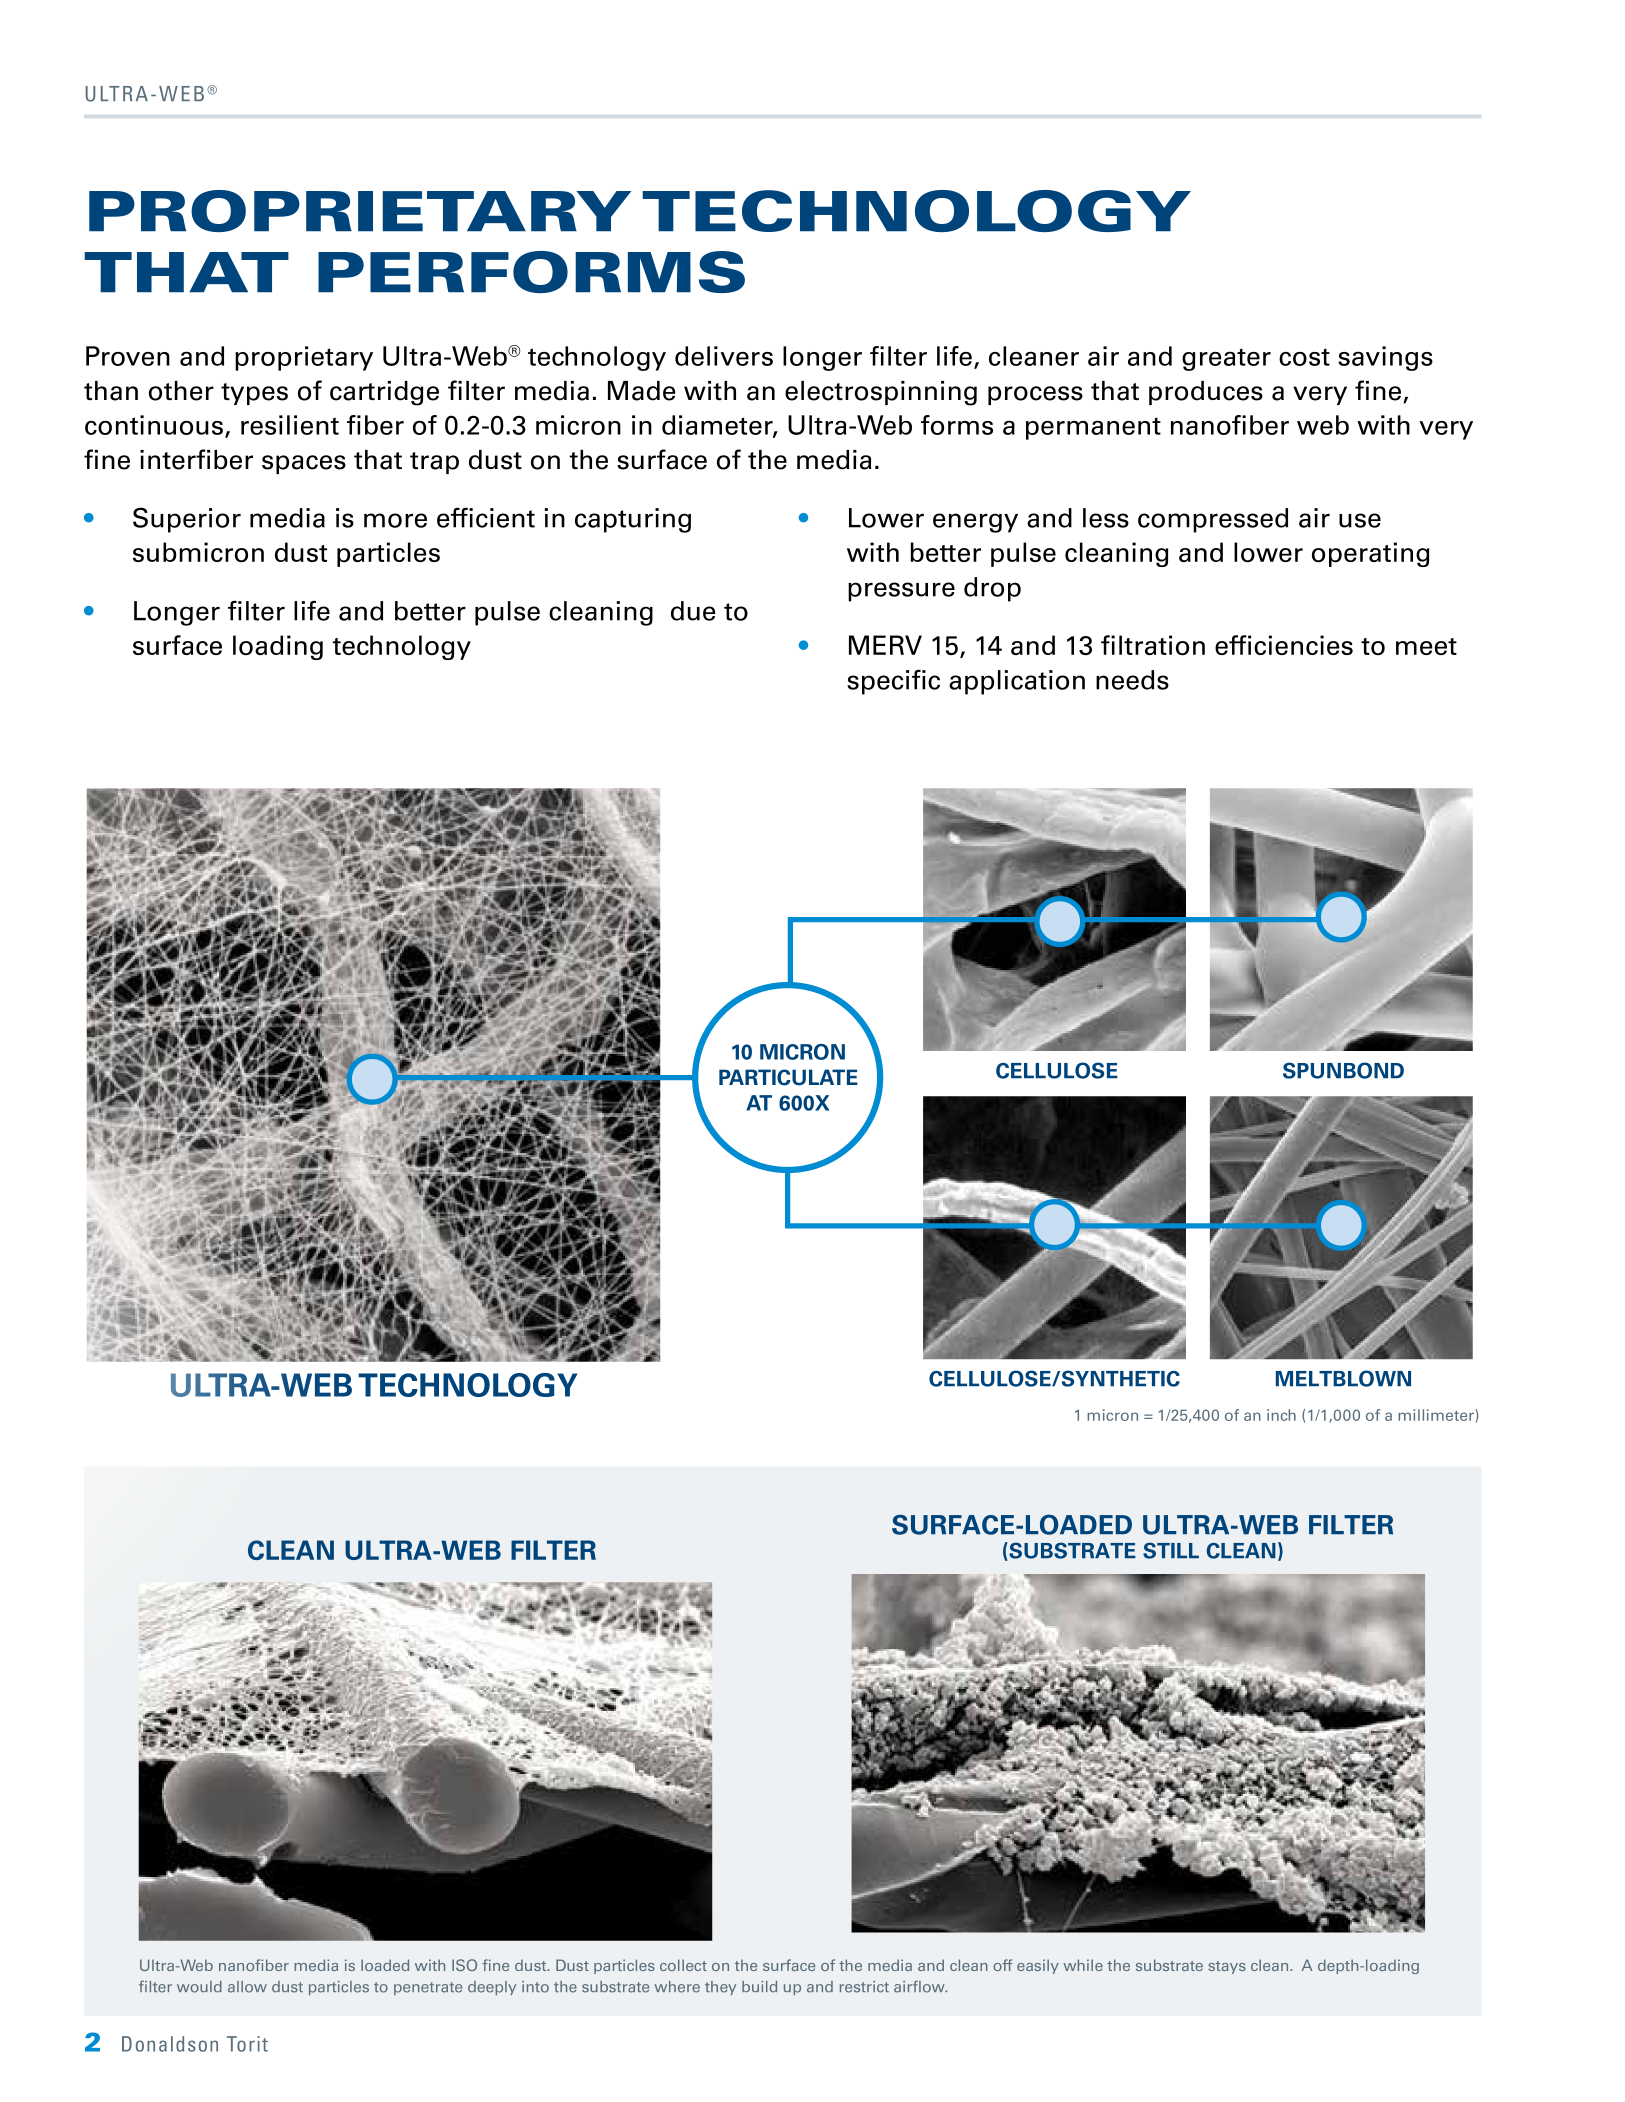 The width and height of the image is (1625, 2102). Describe the element at coordinates (1206, 393) in the image. I see `produces` at that location.
